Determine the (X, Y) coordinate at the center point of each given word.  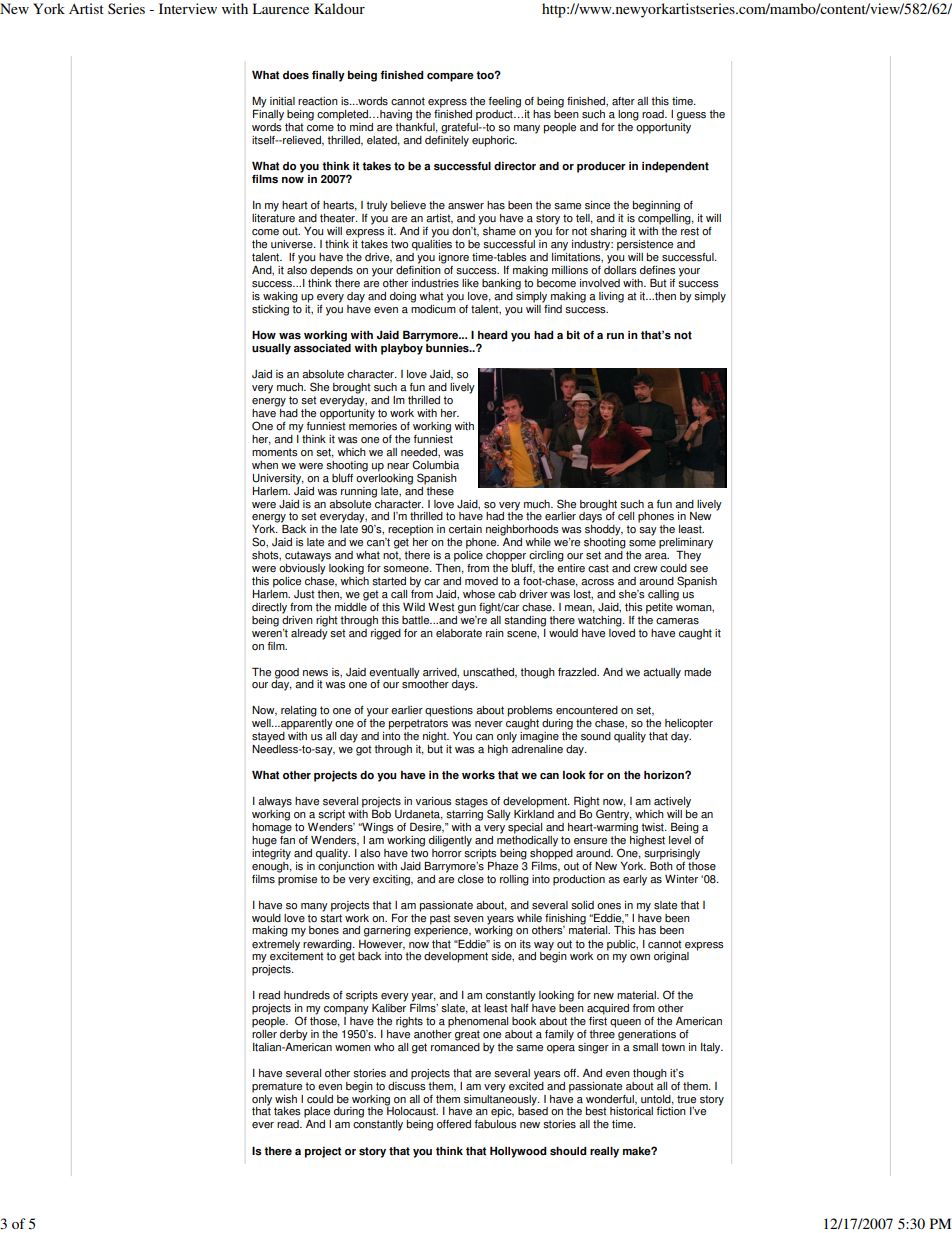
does (296, 75)
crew (646, 569)
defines (658, 270)
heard (493, 335)
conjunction (346, 866)
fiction (671, 1111)
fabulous (496, 1124)
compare (450, 77)
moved (481, 581)
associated (322, 348)
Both (661, 865)
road (654, 114)
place (317, 1112)
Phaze (503, 866)
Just (304, 594)
